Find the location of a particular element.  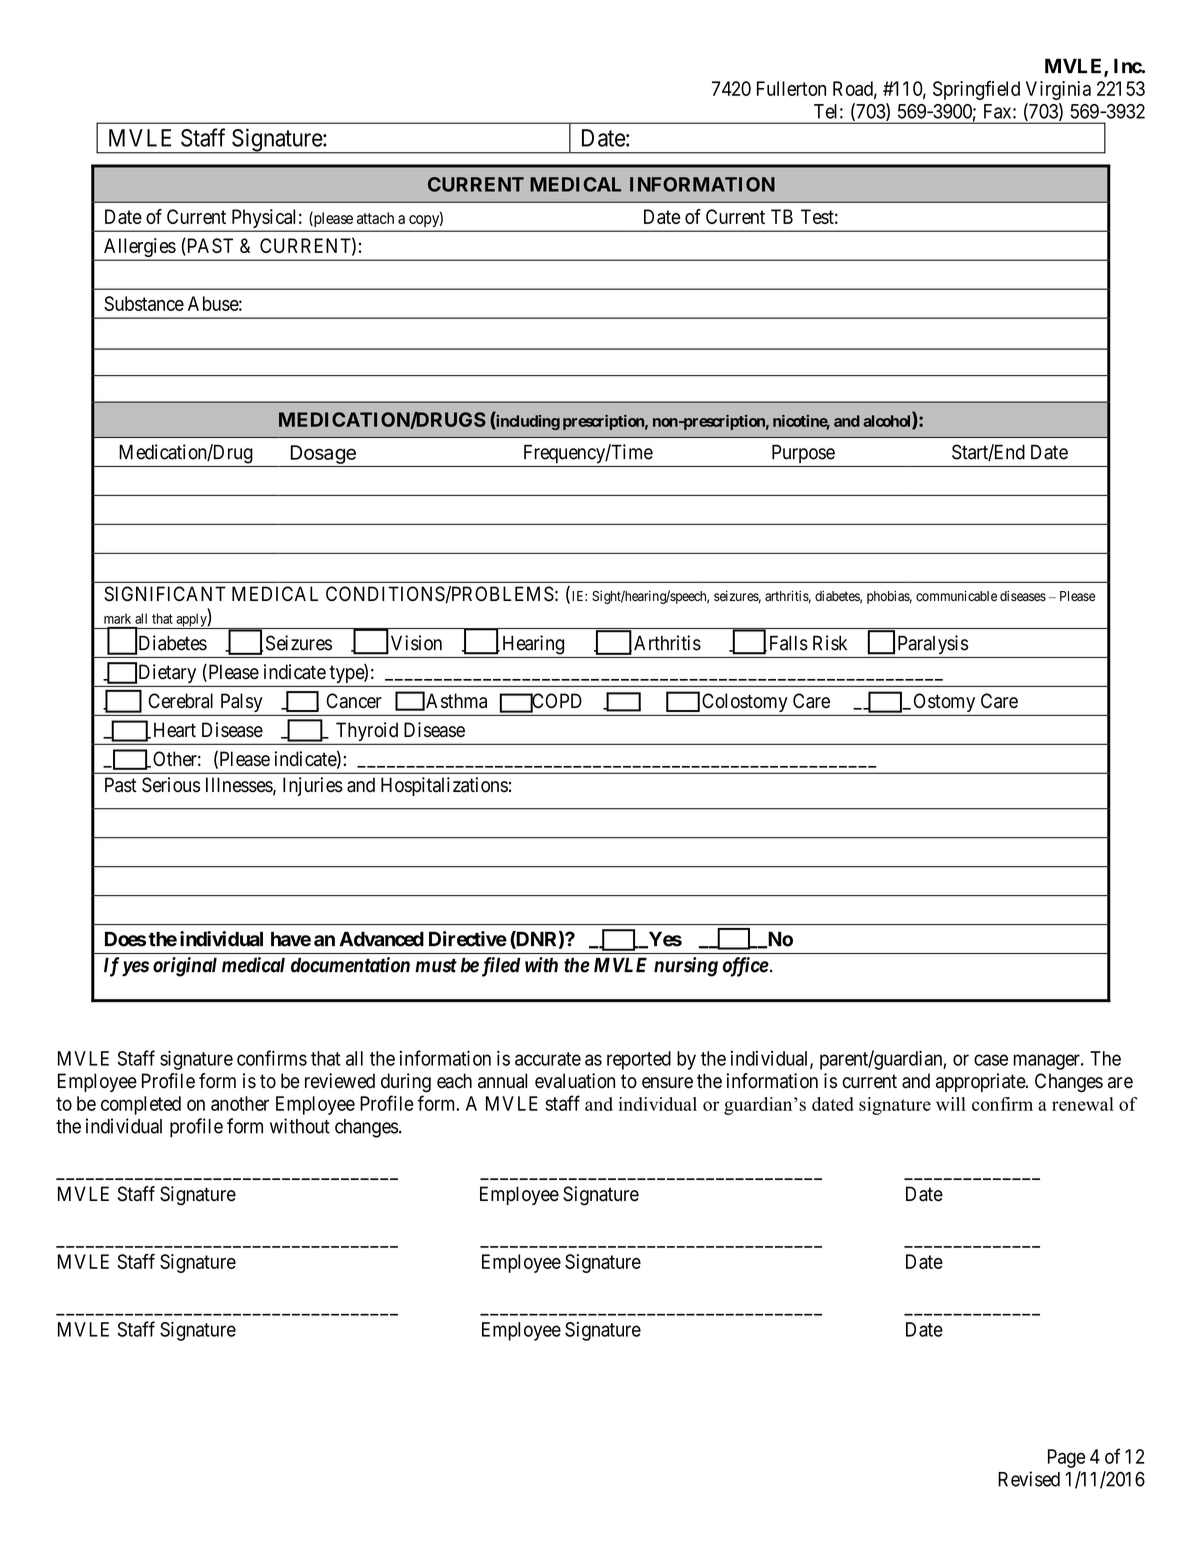

Risk is located at coordinates (830, 643).
